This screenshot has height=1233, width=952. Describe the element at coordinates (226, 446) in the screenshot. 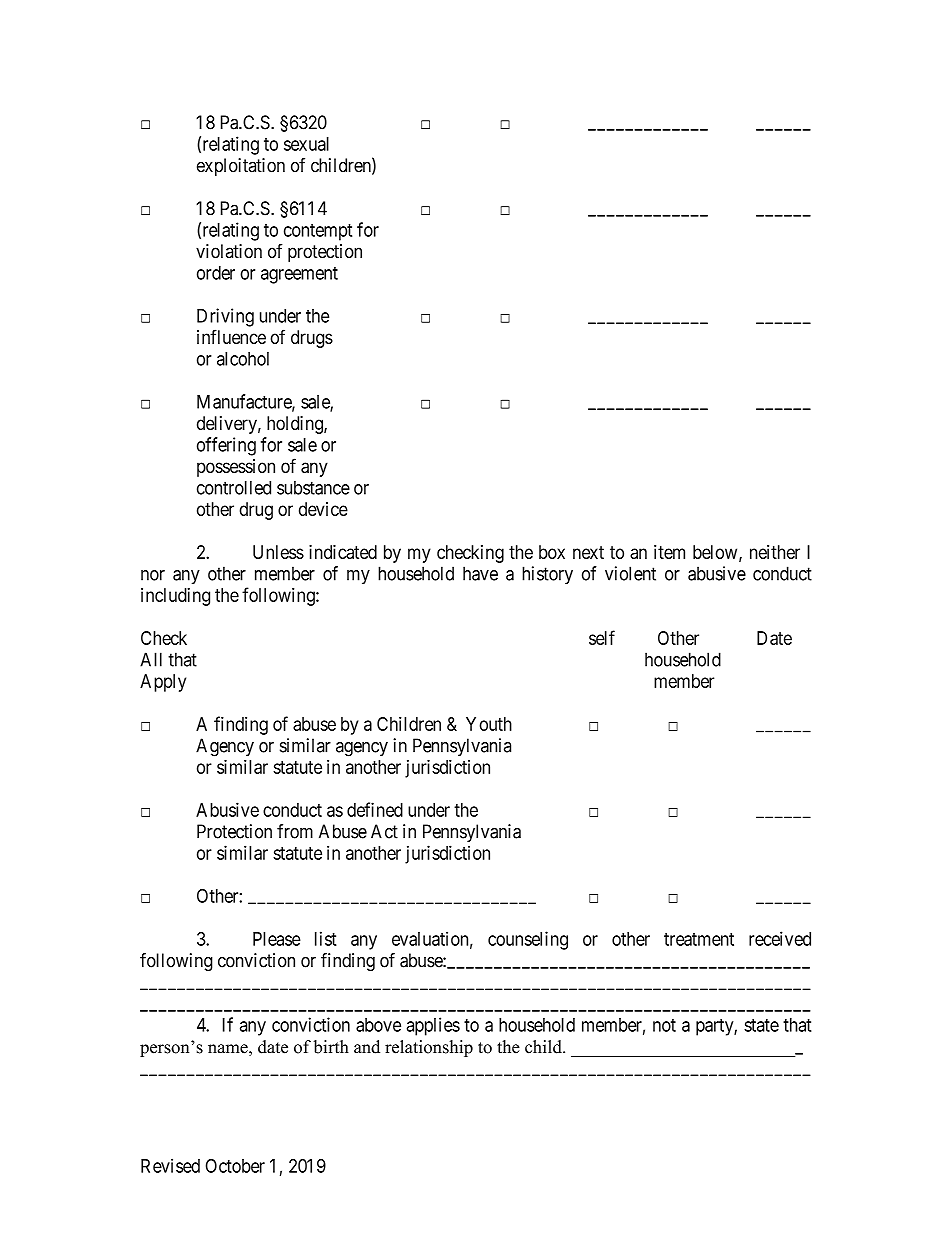

I see `offering` at that location.
